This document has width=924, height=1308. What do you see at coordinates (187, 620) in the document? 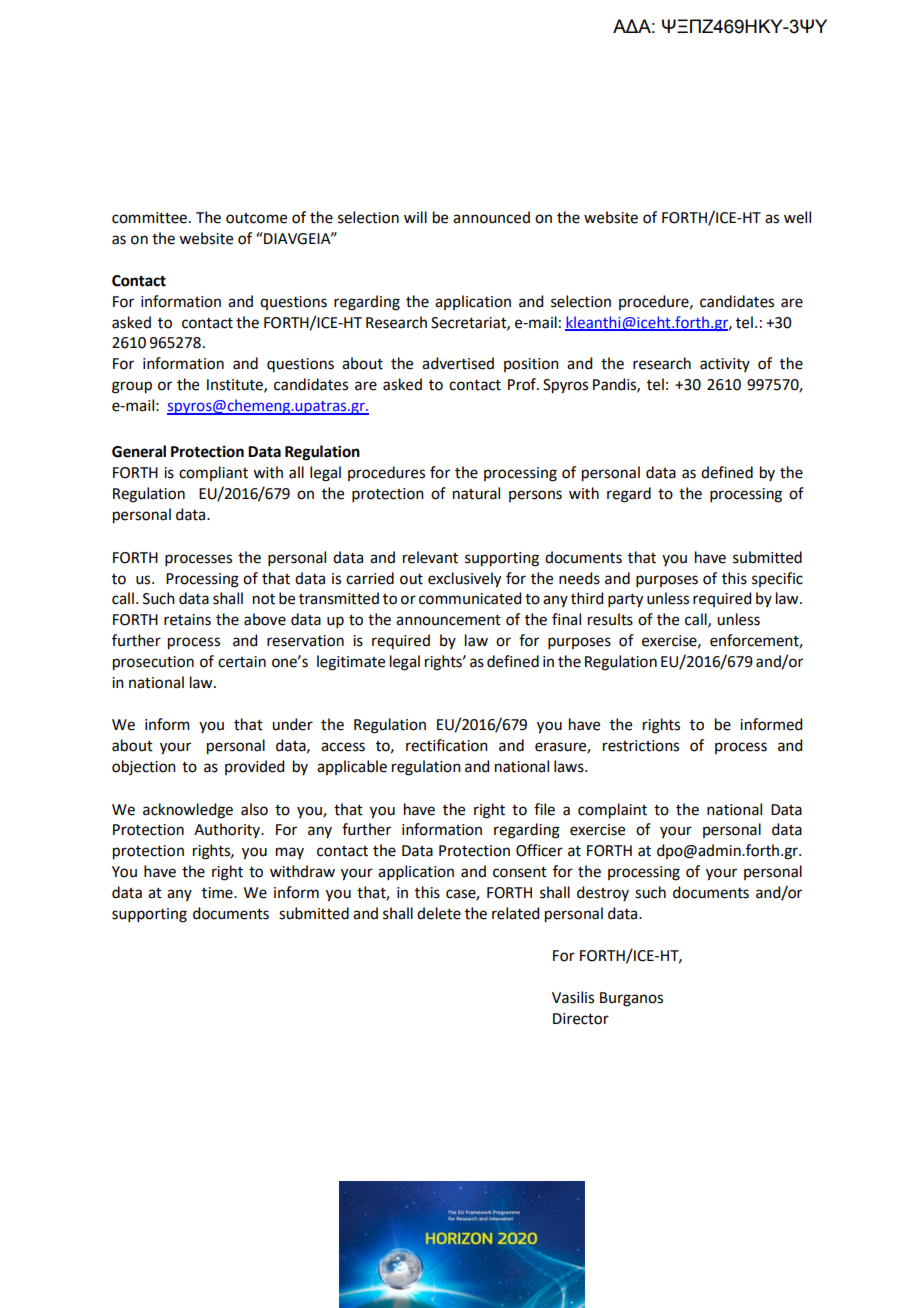
I see `retains` at bounding box center [187, 620].
